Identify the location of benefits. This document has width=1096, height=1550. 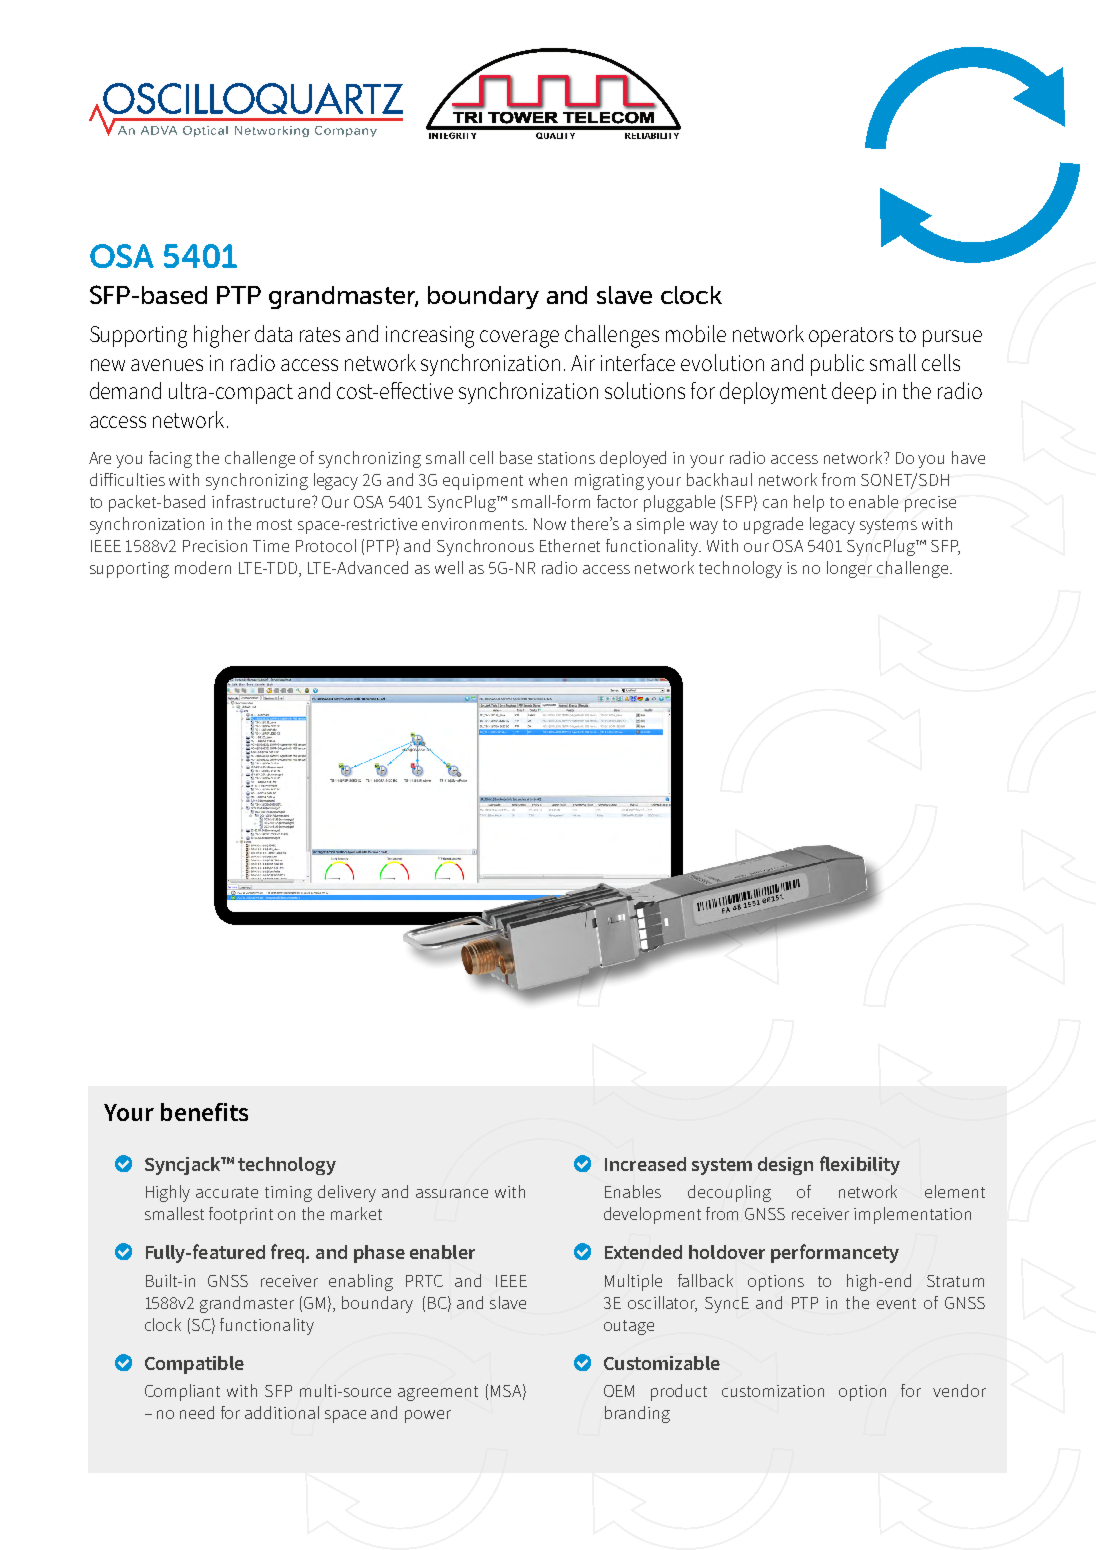
(204, 1112).
